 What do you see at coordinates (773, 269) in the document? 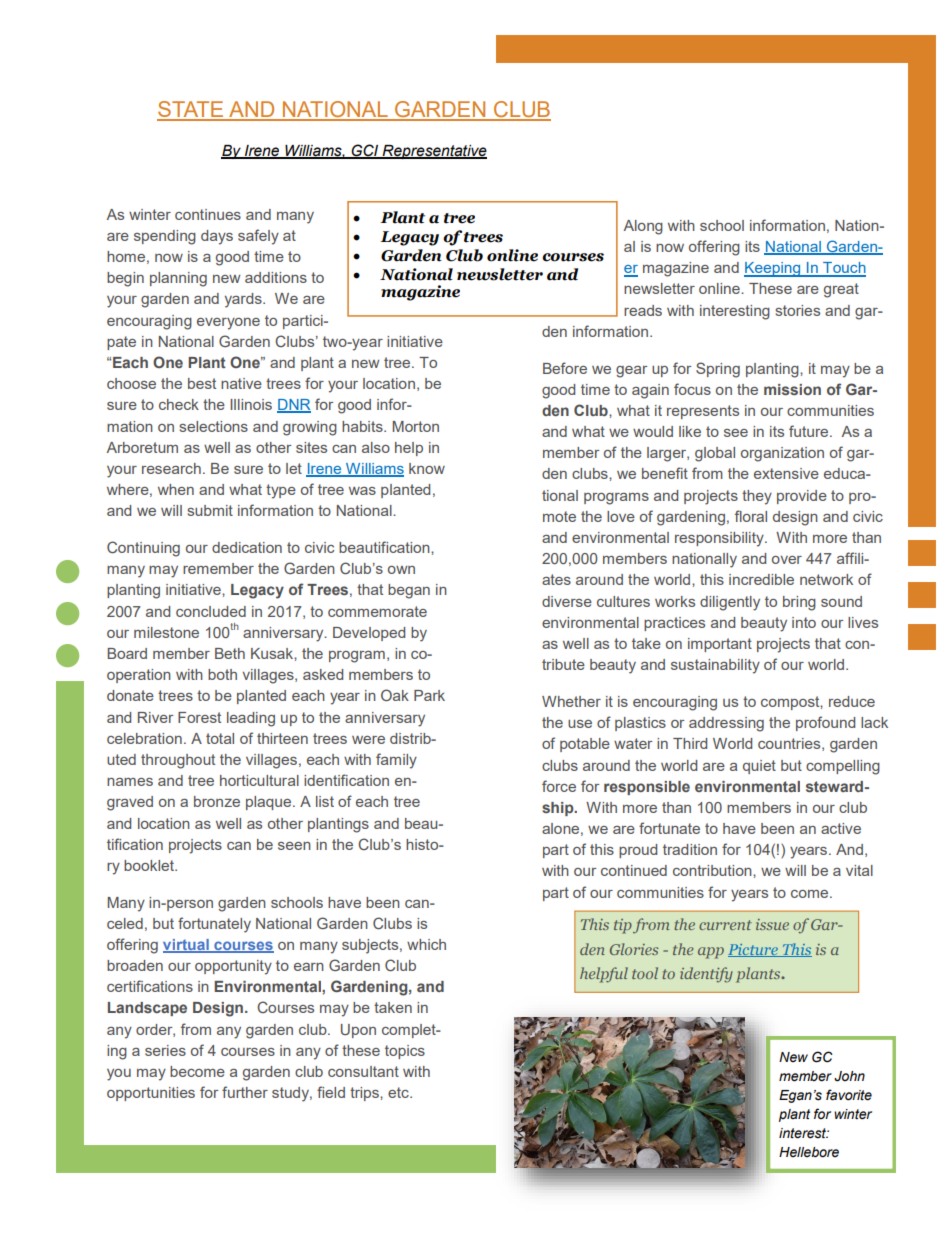
I see `Keeping` at bounding box center [773, 269].
